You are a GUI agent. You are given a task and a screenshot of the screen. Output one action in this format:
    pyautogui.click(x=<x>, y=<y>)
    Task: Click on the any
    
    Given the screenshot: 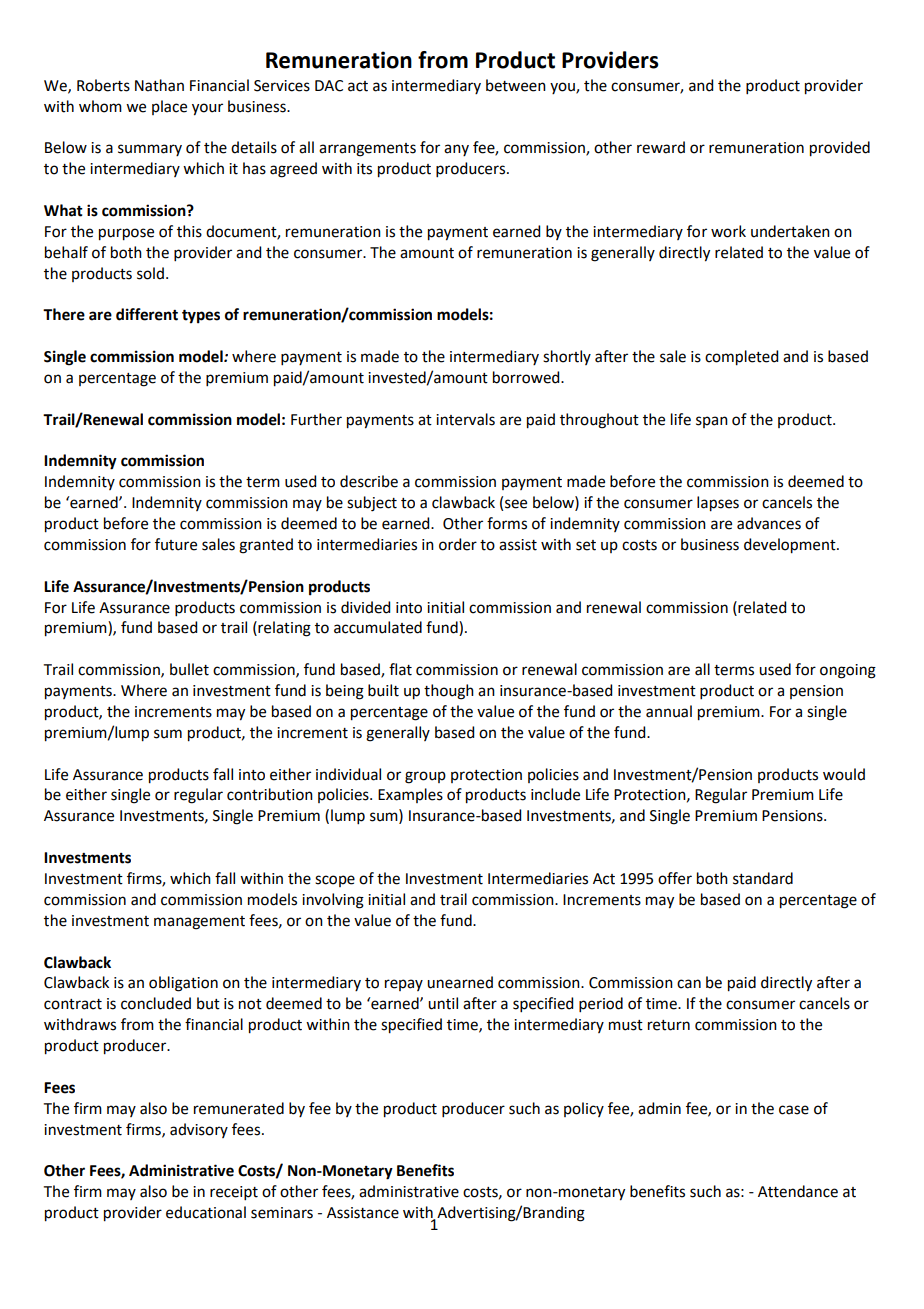 What is the action you would take?
    pyautogui.click(x=456, y=150)
